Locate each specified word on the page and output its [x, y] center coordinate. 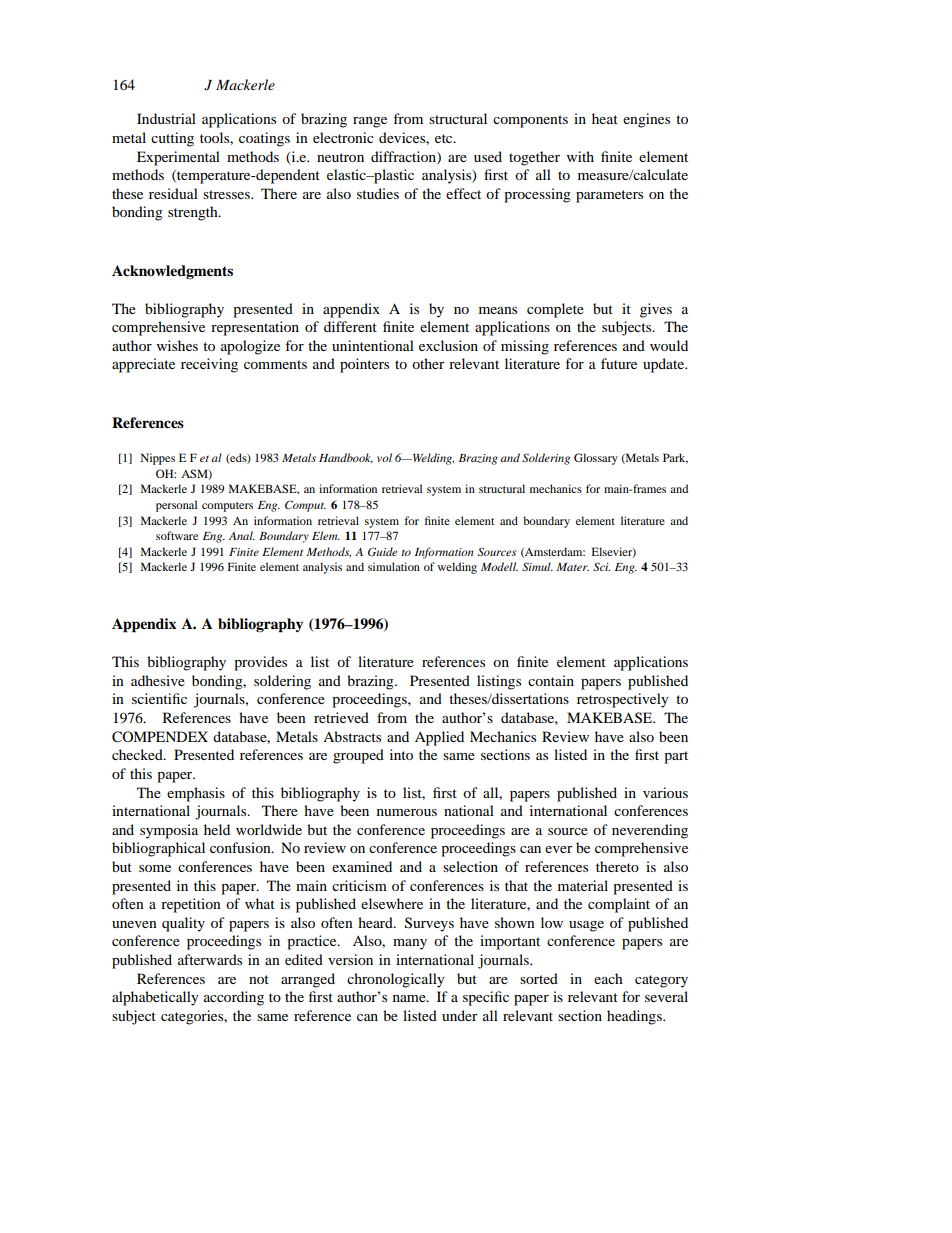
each [608, 978]
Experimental [178, 158]
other [428, 363]
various [665, 792]
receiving [209, 365]
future [619, 363]
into [401, 754]
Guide [382, 552]
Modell [499, 566]
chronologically [396, 980]
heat [605, 118]
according [234, 998]
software [177, 535]
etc [445, 138]
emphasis [196, 794]
